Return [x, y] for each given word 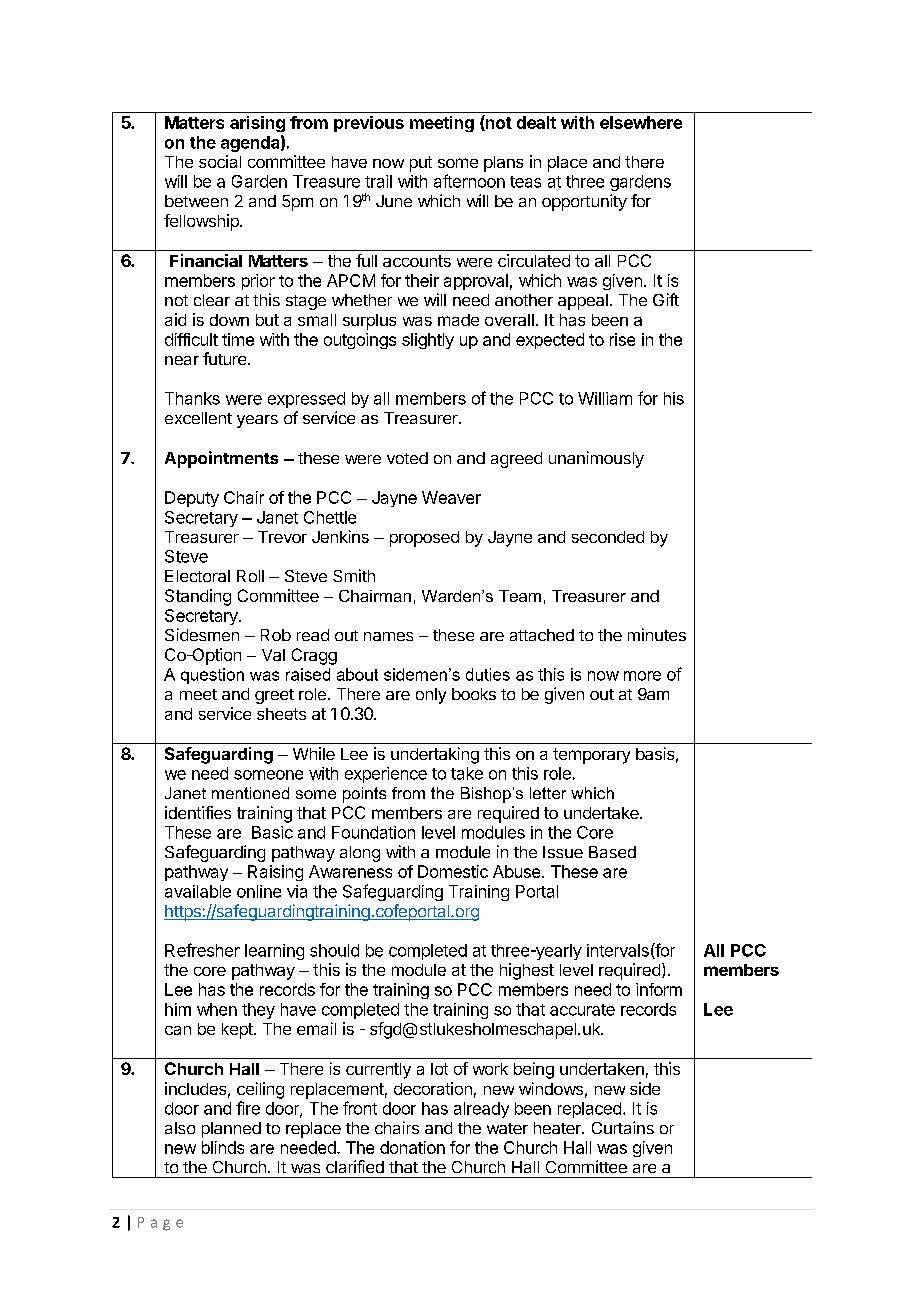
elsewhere [641, 122]
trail [378, 181]
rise [622, 339]
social [220, 161]
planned [231, 1130]
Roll [250, 576]
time [238, 339]
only [431, 696]
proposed [424, 539]
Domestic [453, 871]
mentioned [250, 793]
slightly [428, 341]
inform [659, 989]
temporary [591, 756]
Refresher [202, 950]
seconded [608, 537]
